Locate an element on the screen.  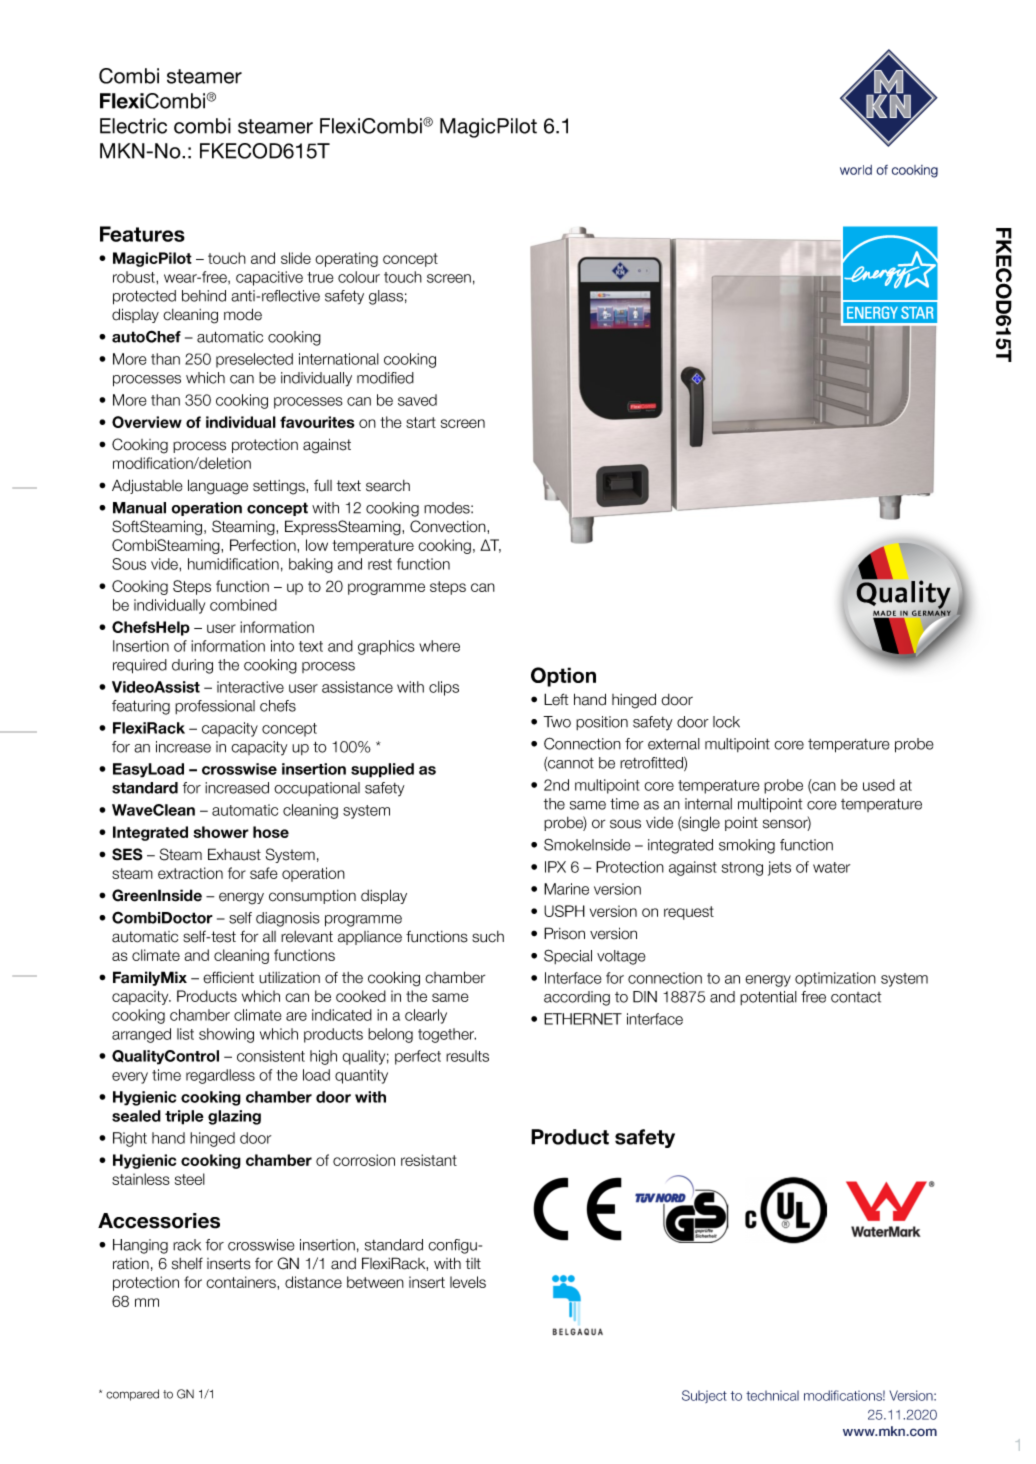
containers is located at coordinates (242, 1282).
